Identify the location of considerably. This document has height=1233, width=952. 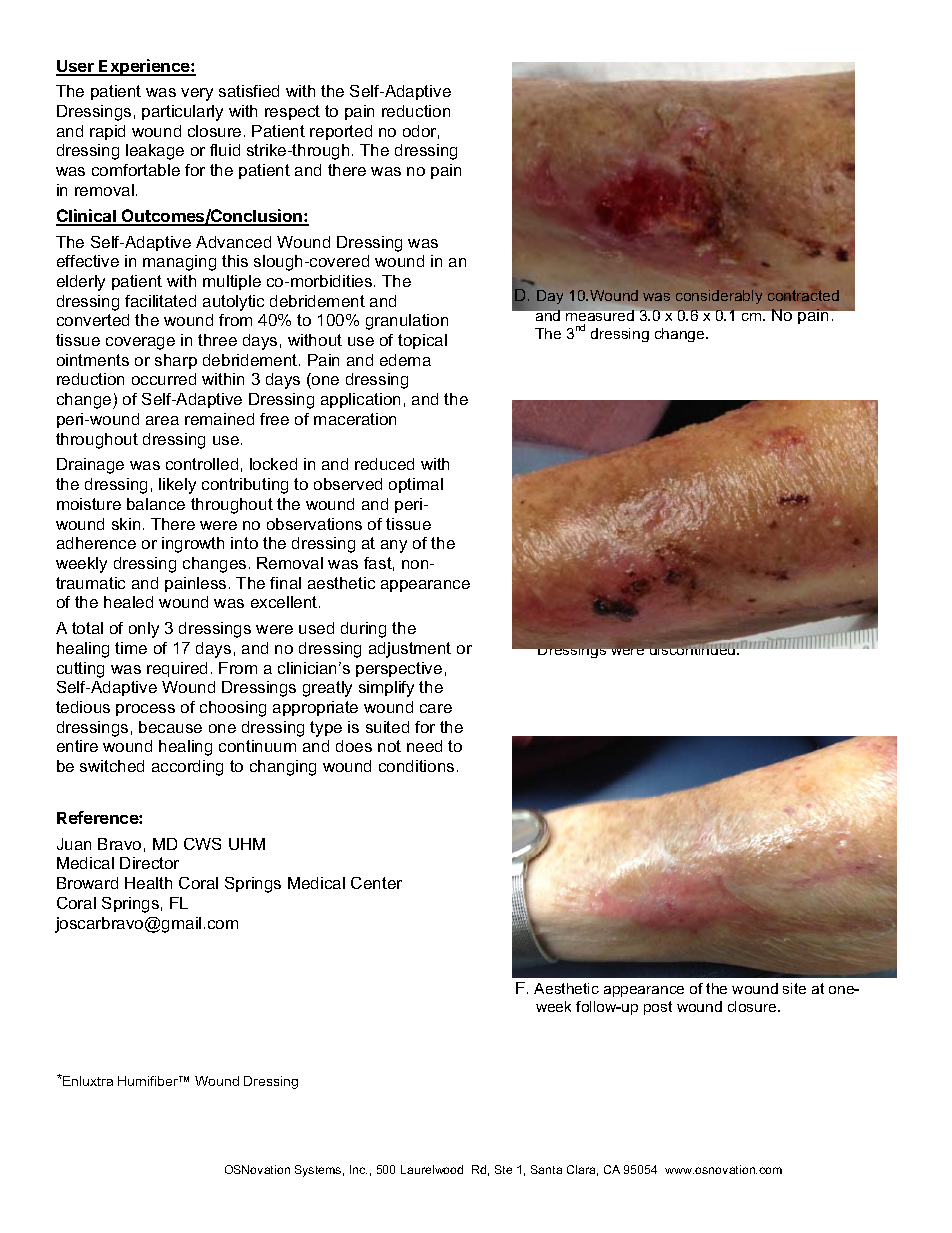
(719, 297).
